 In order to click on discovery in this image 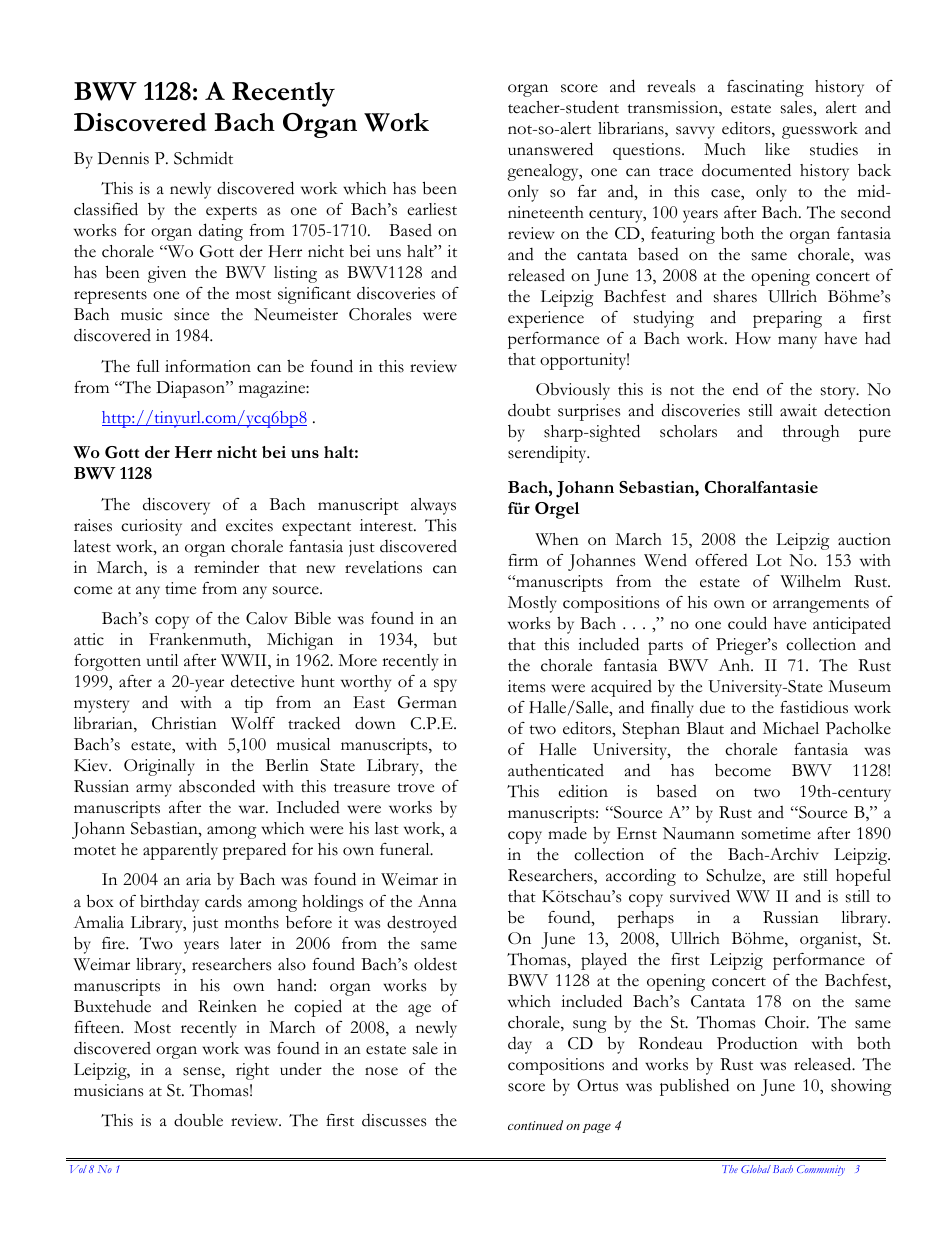, I will do `click(176, 506)`.
